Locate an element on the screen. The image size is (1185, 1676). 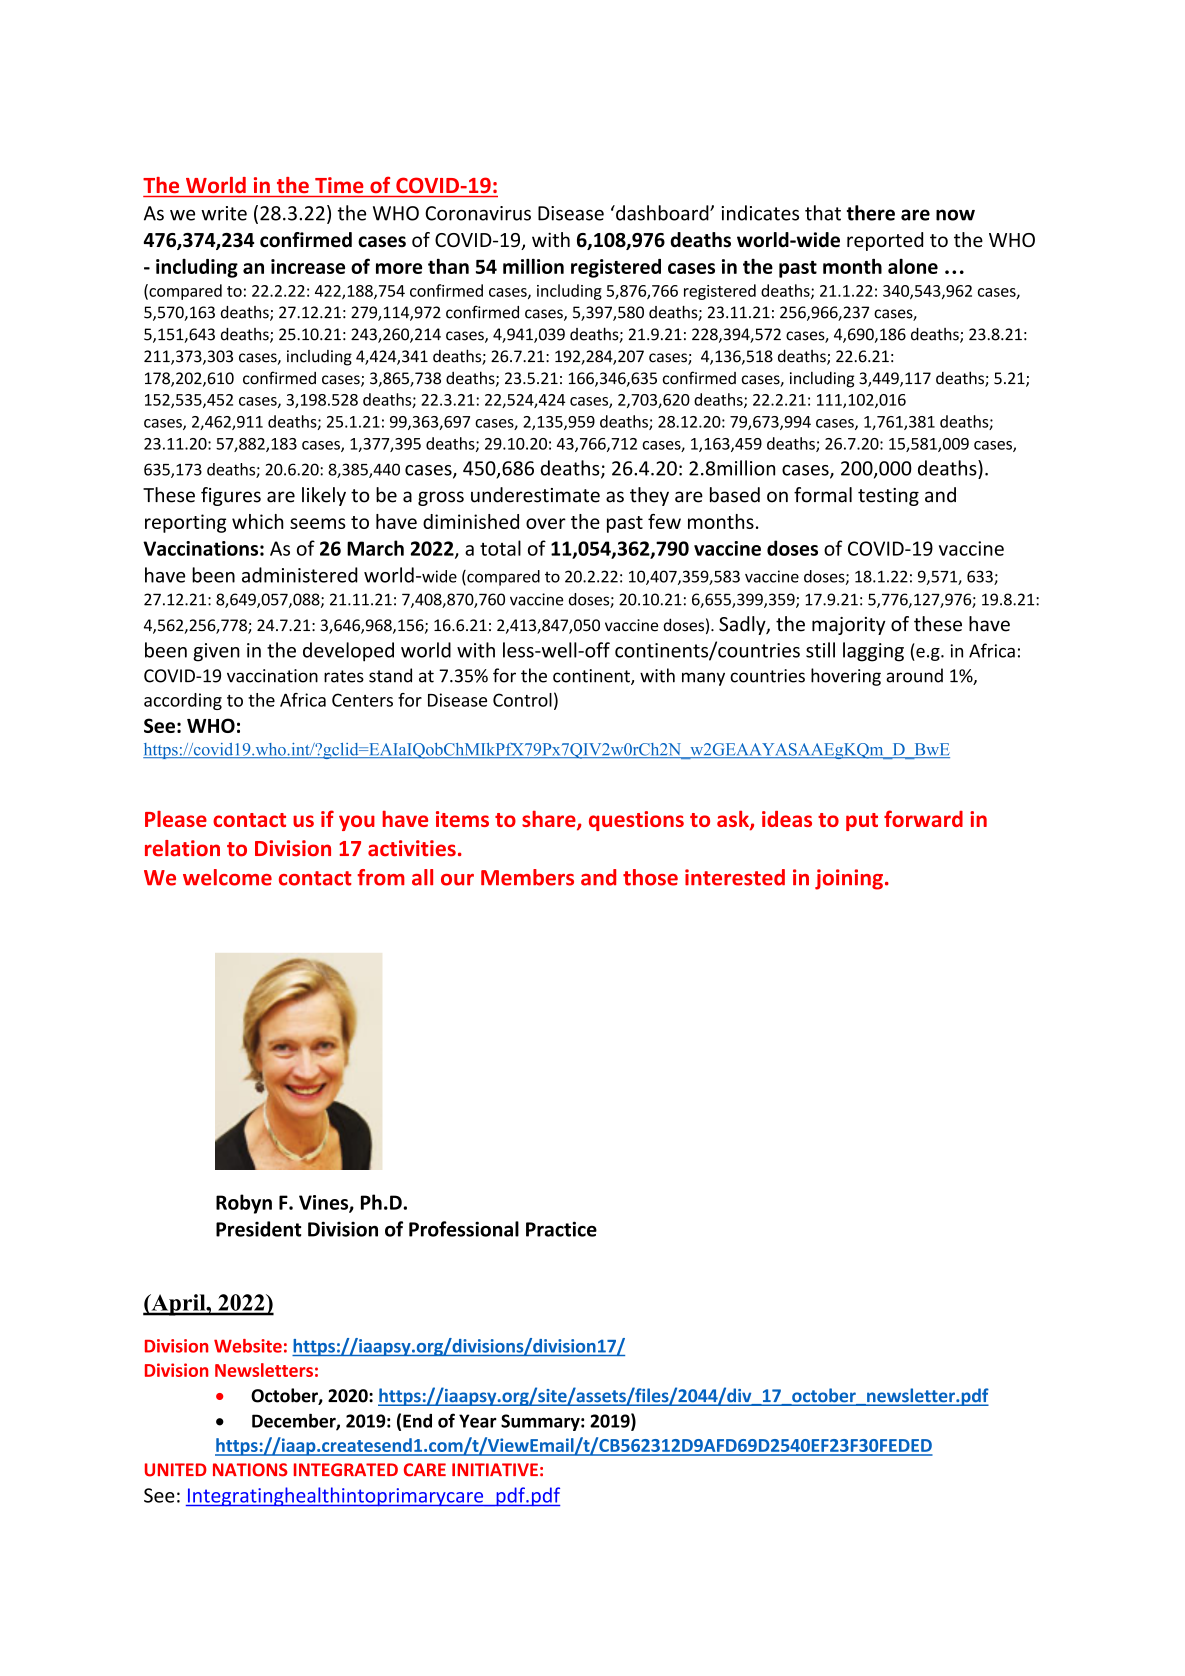
write is located at coordinates (224, 213).
